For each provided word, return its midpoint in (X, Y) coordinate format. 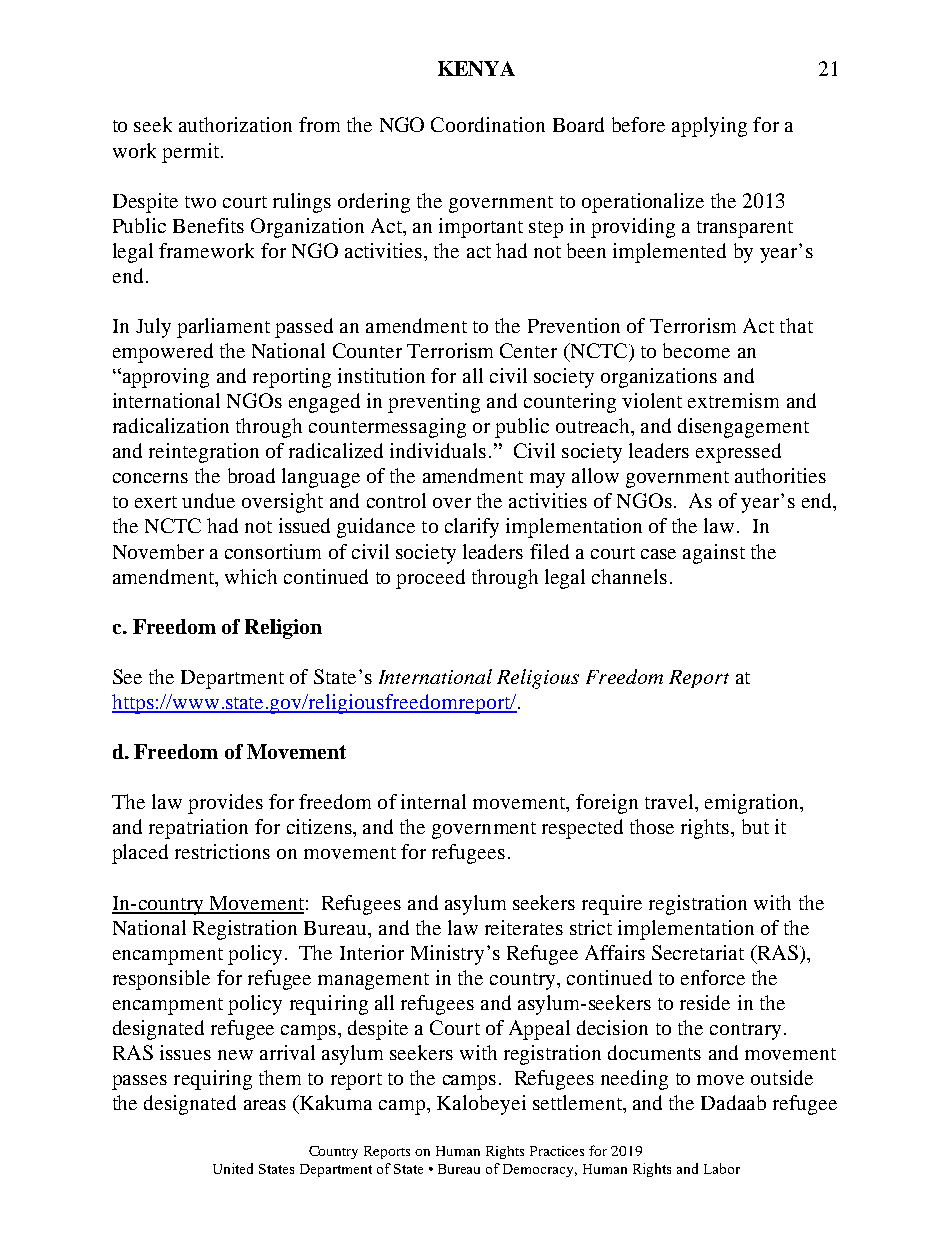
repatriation (198, 829)
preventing (434, 403)
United (233, 1168)
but (755, 826)
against (714, 554)
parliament (223, 328)
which (251, 576)
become (696, 350)
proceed (430, 579)
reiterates (524, 927)
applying (709, 127)
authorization (235, 124)
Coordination (488, 124)
